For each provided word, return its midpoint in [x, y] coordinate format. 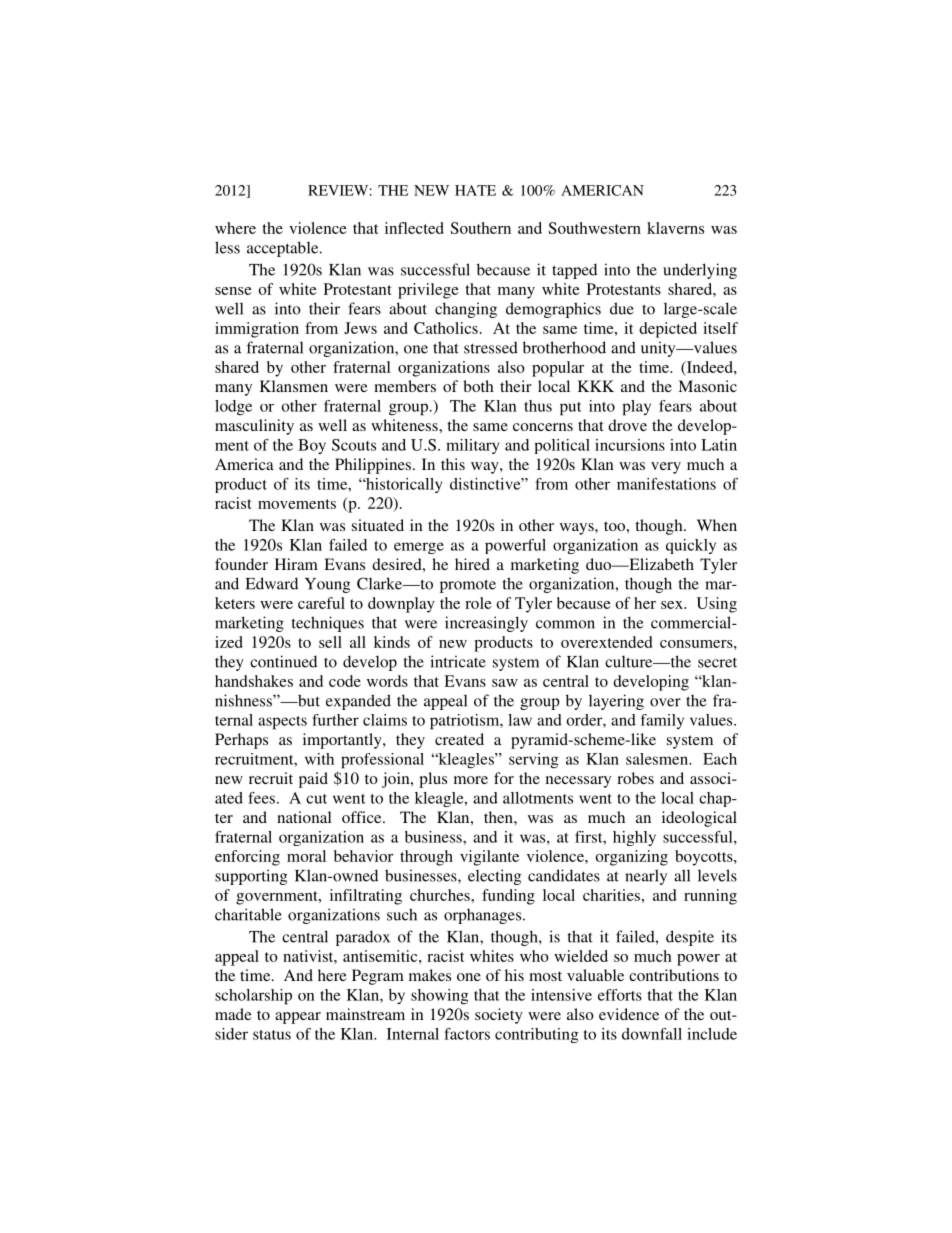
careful [321, 603]
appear [298, 1018]
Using [717, 605]
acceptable [284, 249]
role [478, 603]
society [499, 1016]
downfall [652, 1034]
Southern [481, 228]
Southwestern [595, 228]
